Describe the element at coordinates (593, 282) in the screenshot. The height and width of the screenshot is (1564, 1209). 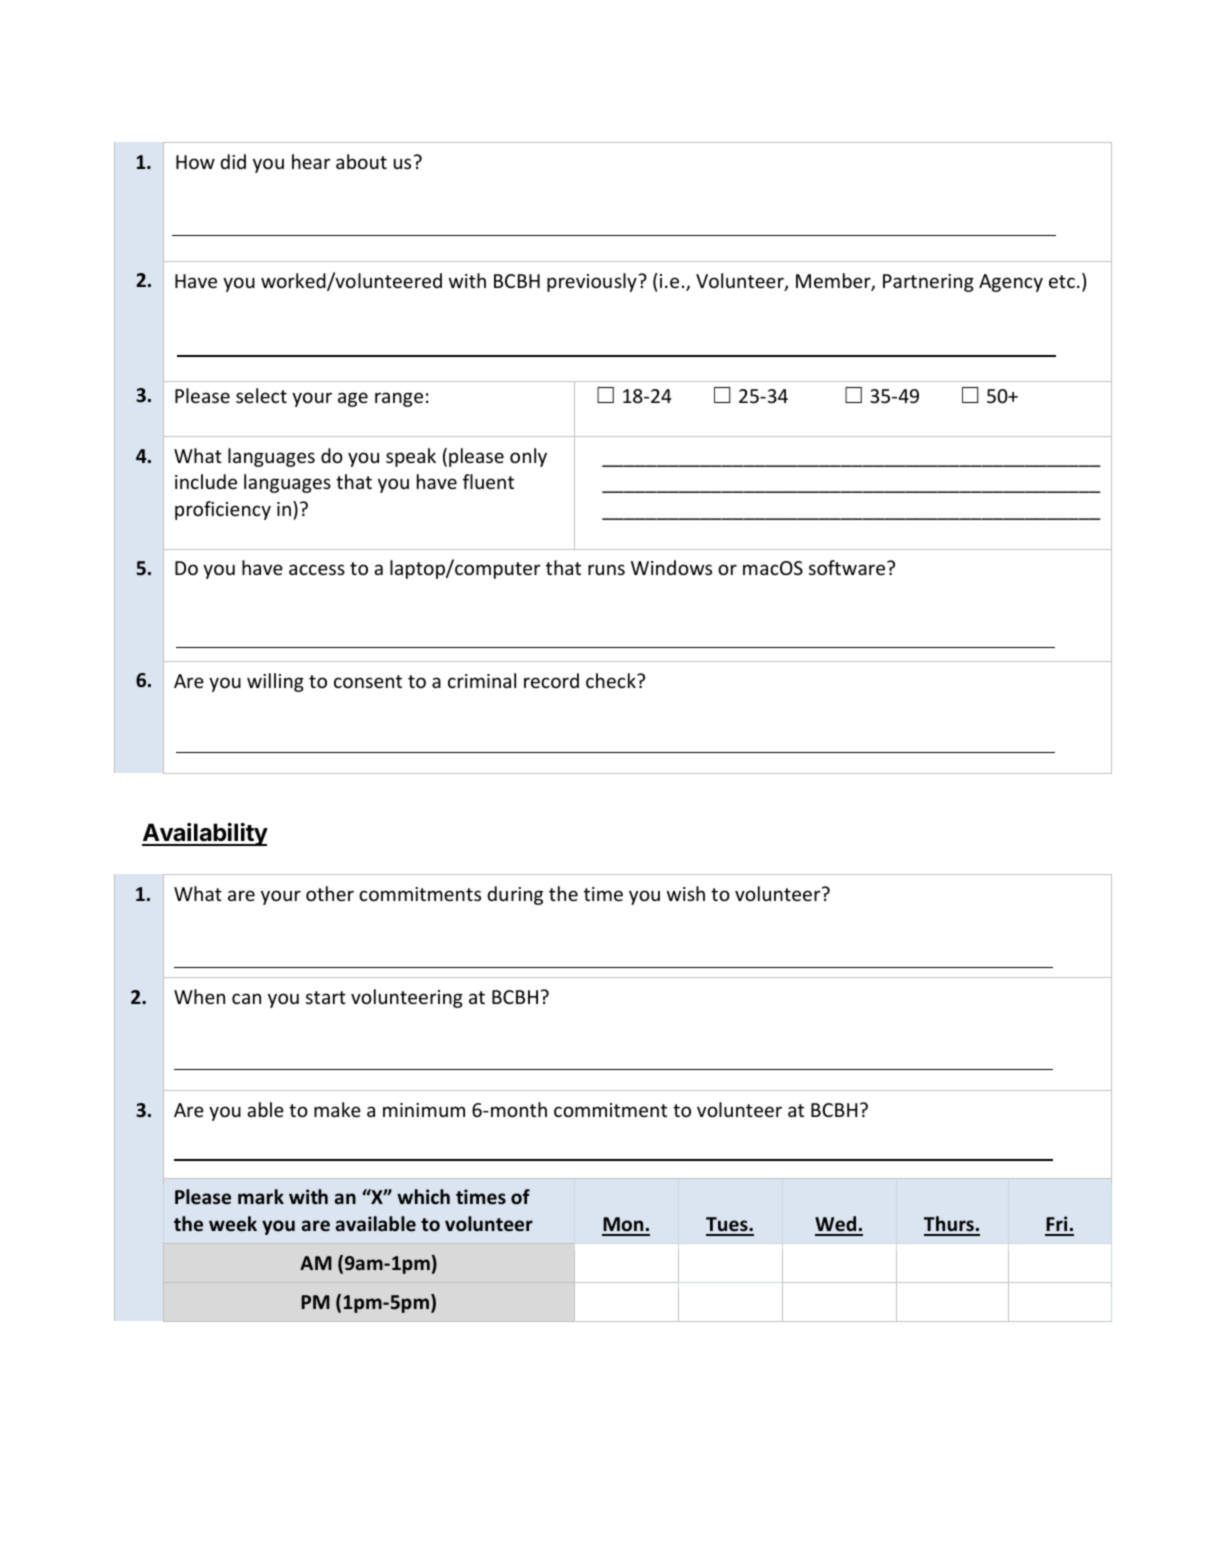
I see `previously` at that location.
